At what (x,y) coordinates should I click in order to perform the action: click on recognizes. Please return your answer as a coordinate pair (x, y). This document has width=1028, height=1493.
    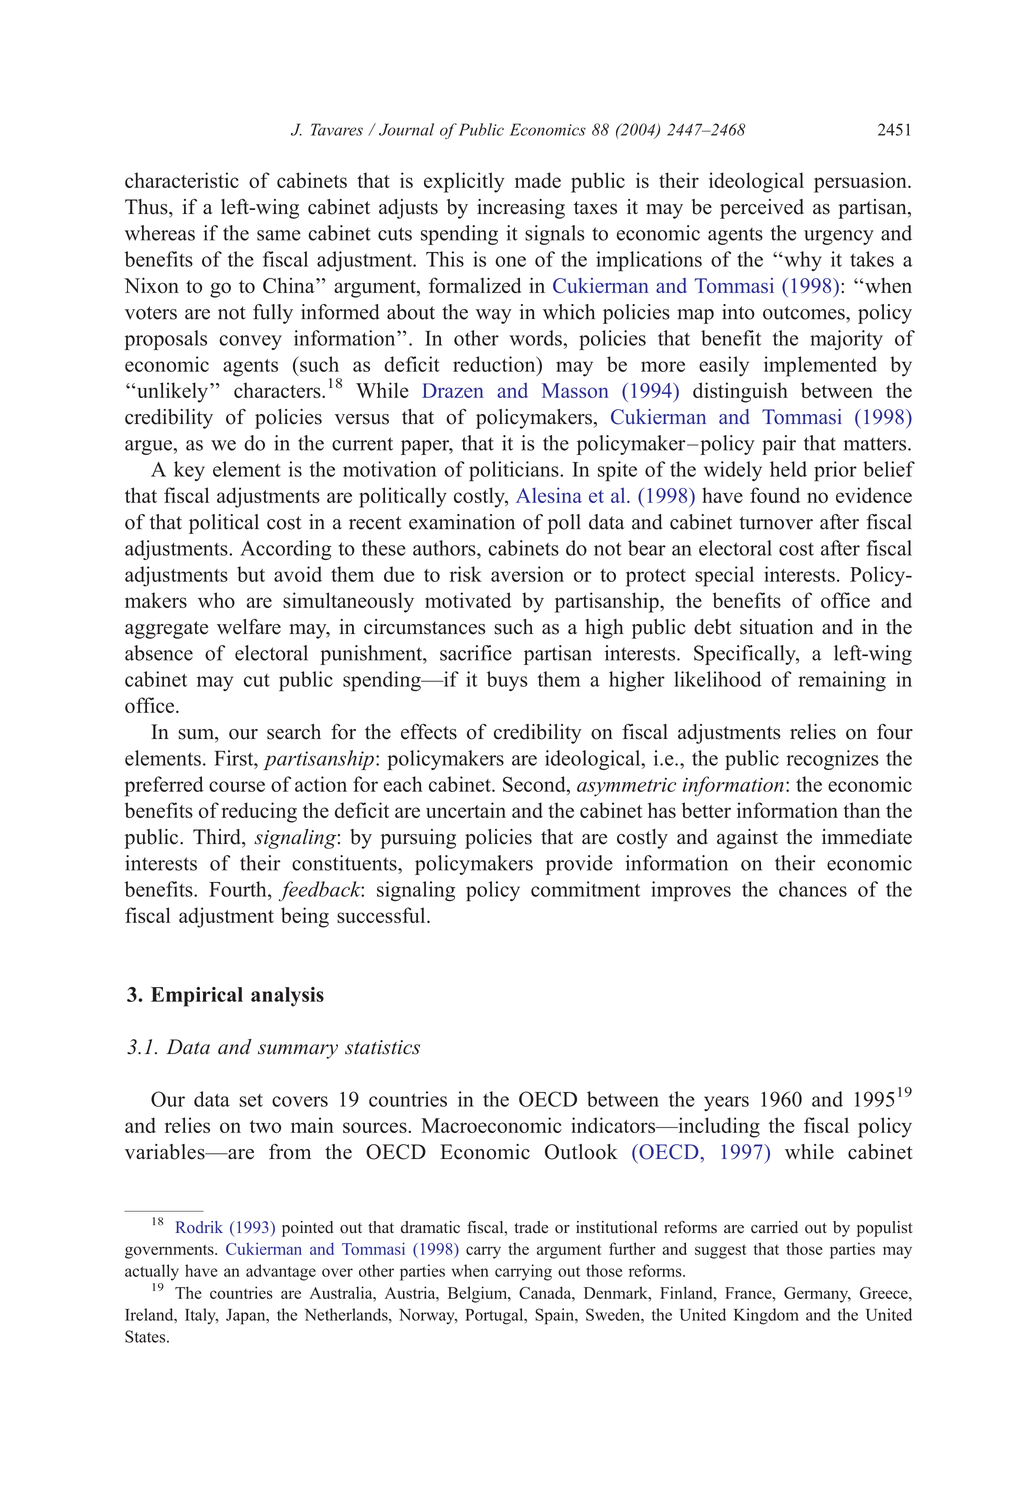
    Looking at the image, I should click on (833, 760).
